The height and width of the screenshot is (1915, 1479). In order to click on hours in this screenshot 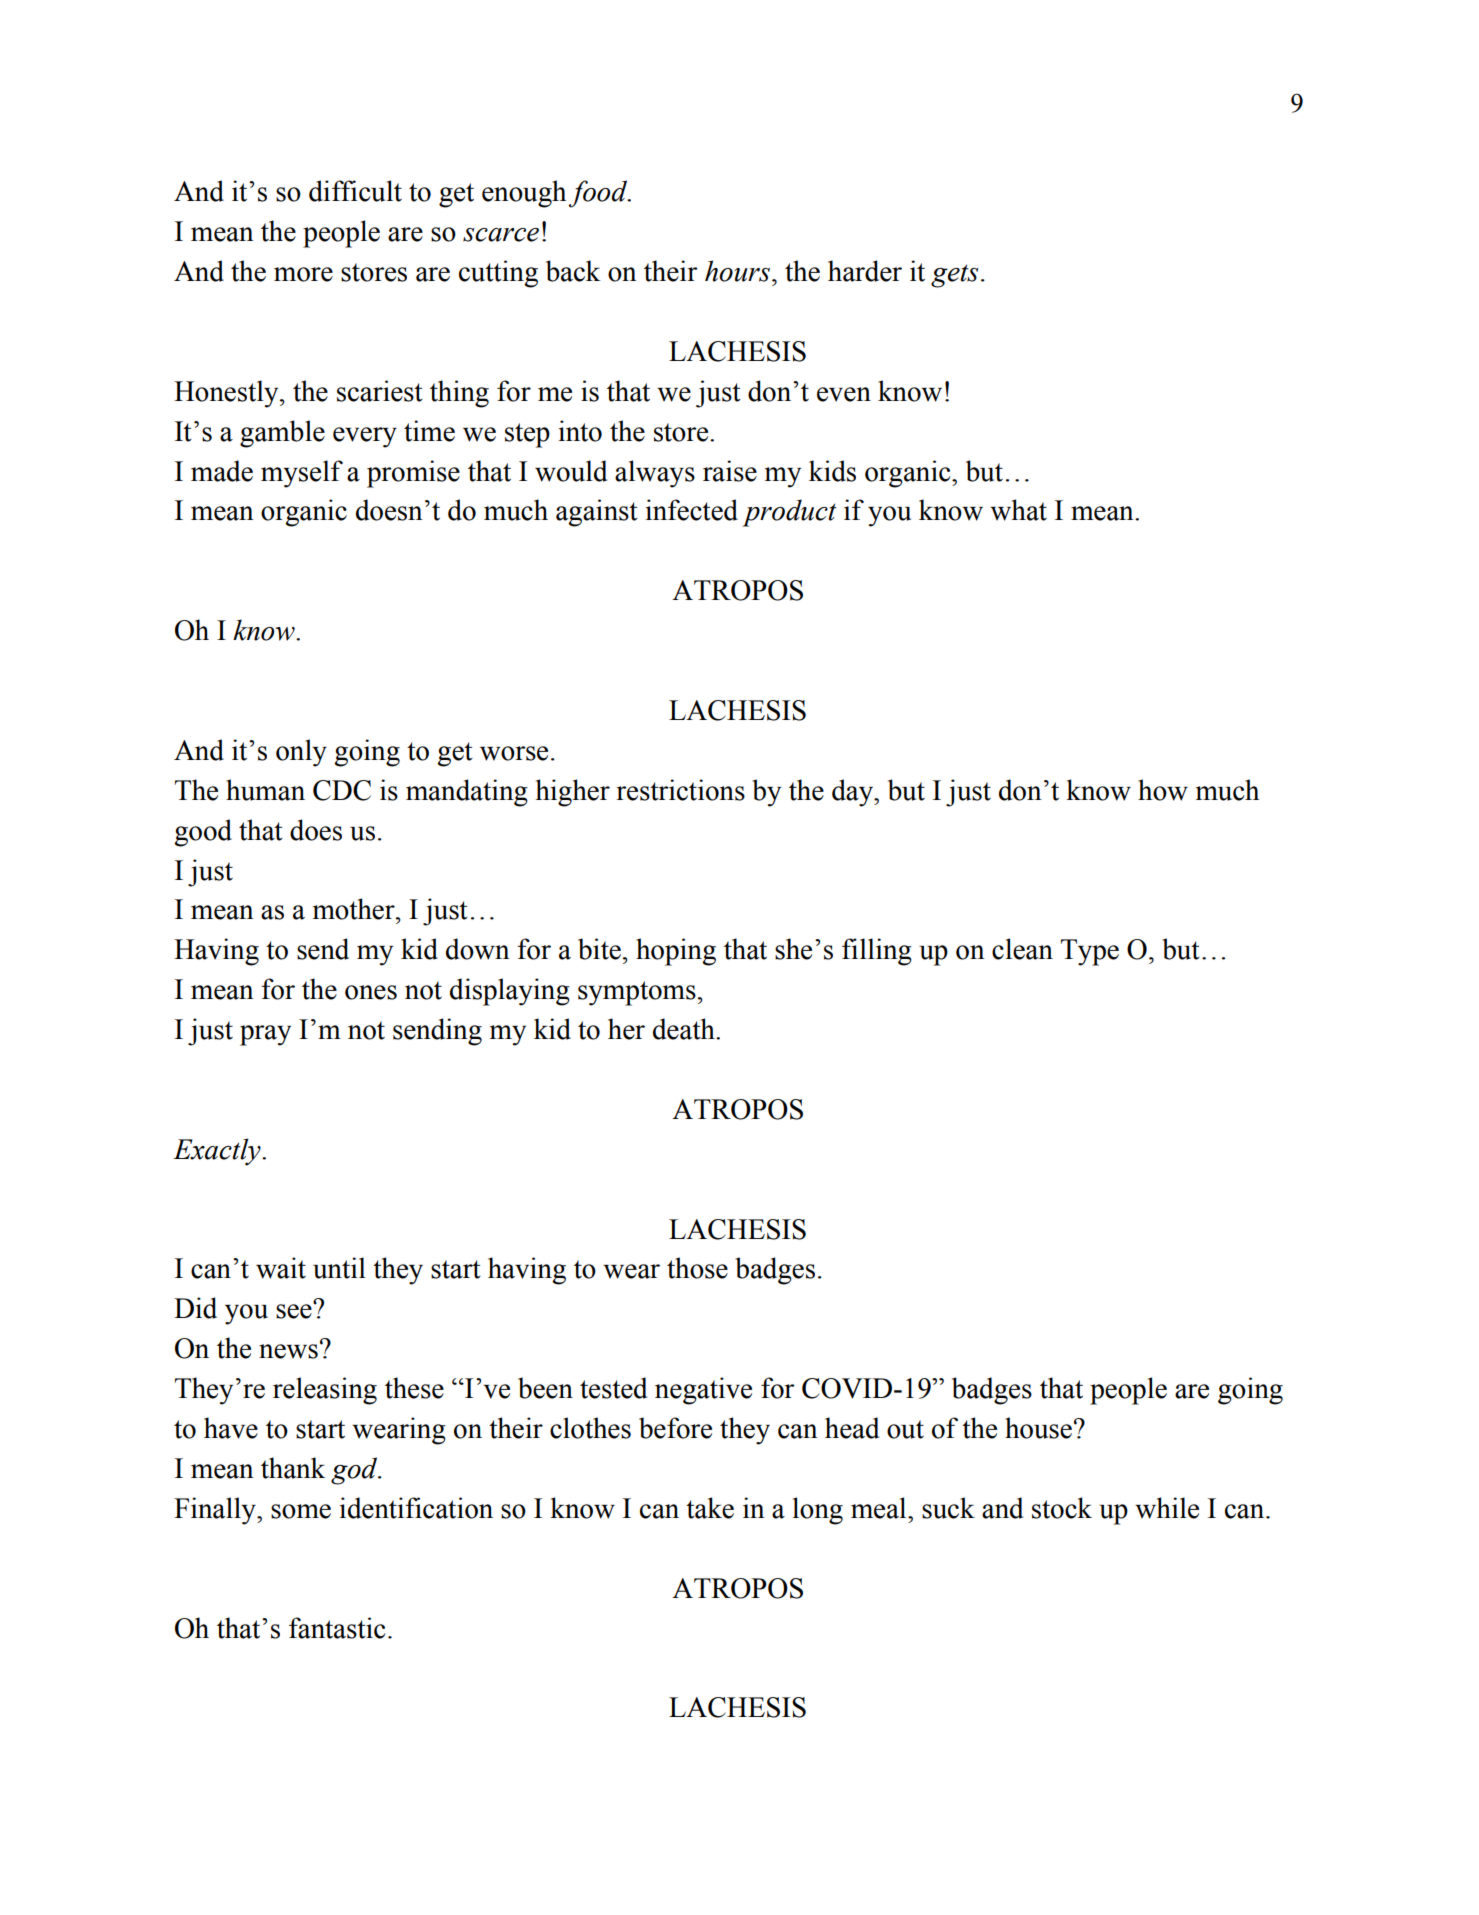, I will do `click(737, 271)`.
